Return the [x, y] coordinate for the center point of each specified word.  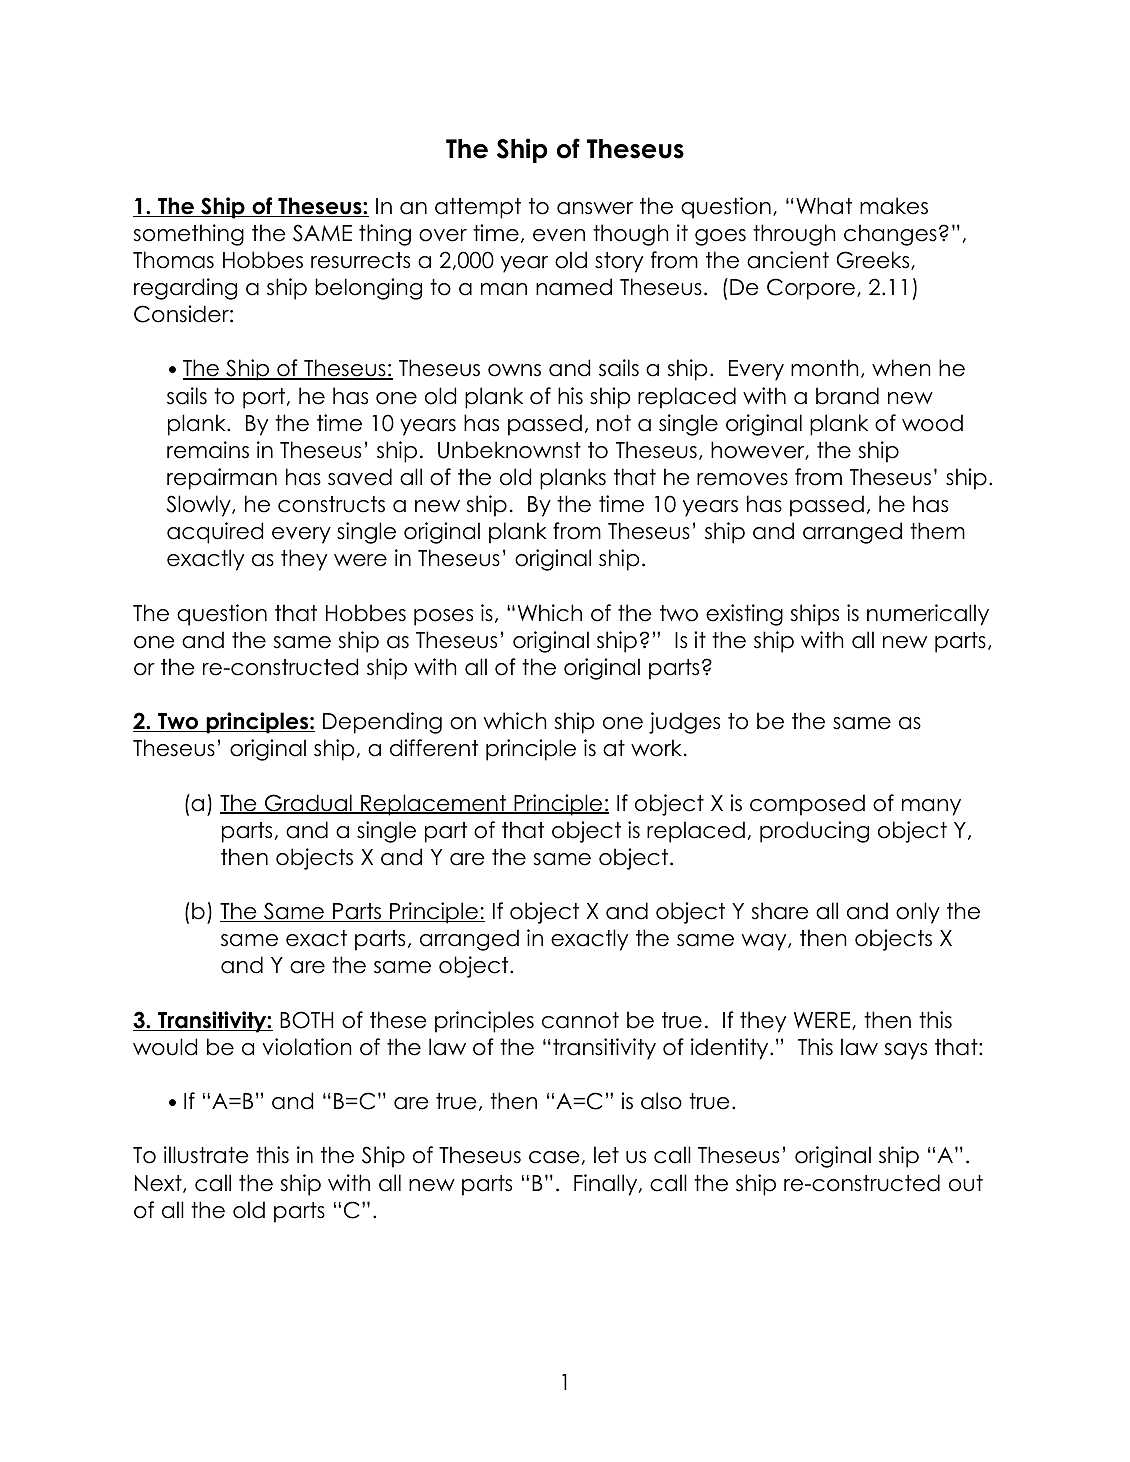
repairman [222, 479]
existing [744, 615]
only [918, 913]
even [559, 235]
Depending [382, 723]
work [656, 748]
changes [890, 235]
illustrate [206, 1155]
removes [742, 479]
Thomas [173, 260]
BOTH [307, 1020]
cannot [580, 1020]
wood [932, 423]
